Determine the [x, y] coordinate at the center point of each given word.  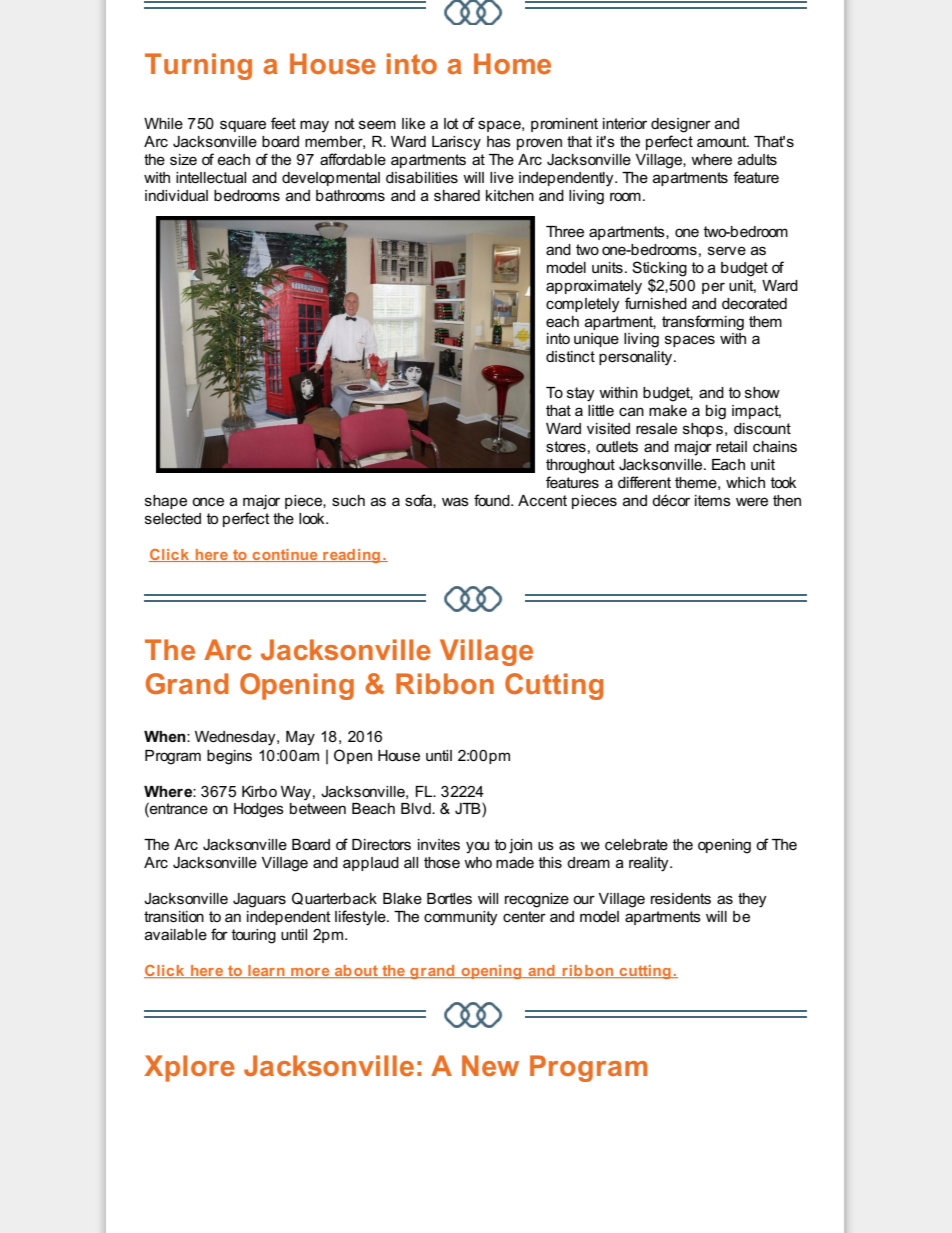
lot [451, 123]
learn [266, 971]
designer [681, 125]
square [243, 126]
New [490, 1065]
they [752, 900]
